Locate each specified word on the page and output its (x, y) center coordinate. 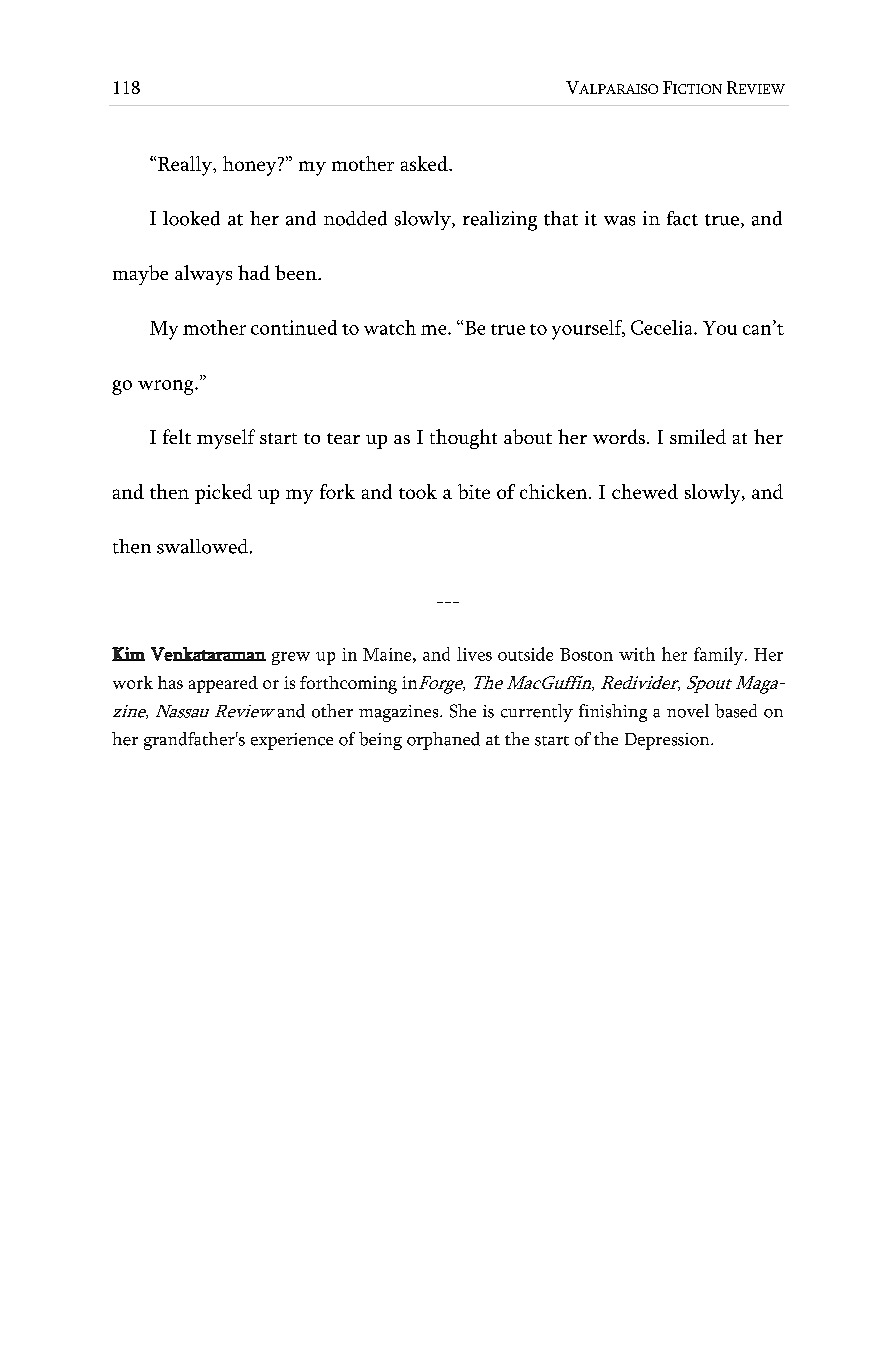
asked (425, 163)
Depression (668, 741)
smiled (698, 436)
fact (682, 218)
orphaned (443, 741)
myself (226, 439)
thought (463, 439)
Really (186, 166)
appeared (223, 684)
